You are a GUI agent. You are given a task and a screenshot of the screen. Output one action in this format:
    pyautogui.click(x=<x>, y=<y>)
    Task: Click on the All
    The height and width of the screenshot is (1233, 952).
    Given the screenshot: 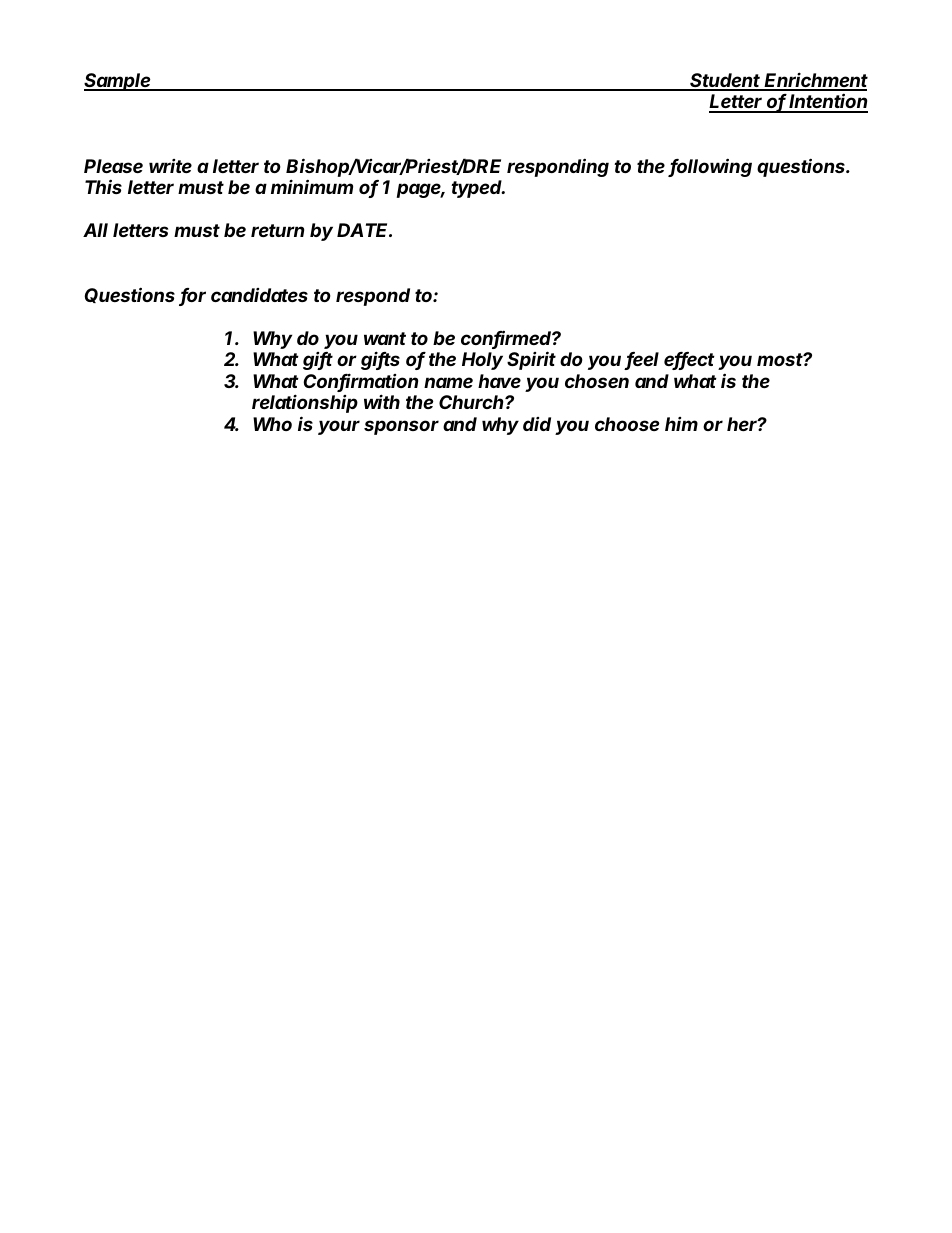 What is the action you would take?
    pyautogui.click(x=95, y=230)
